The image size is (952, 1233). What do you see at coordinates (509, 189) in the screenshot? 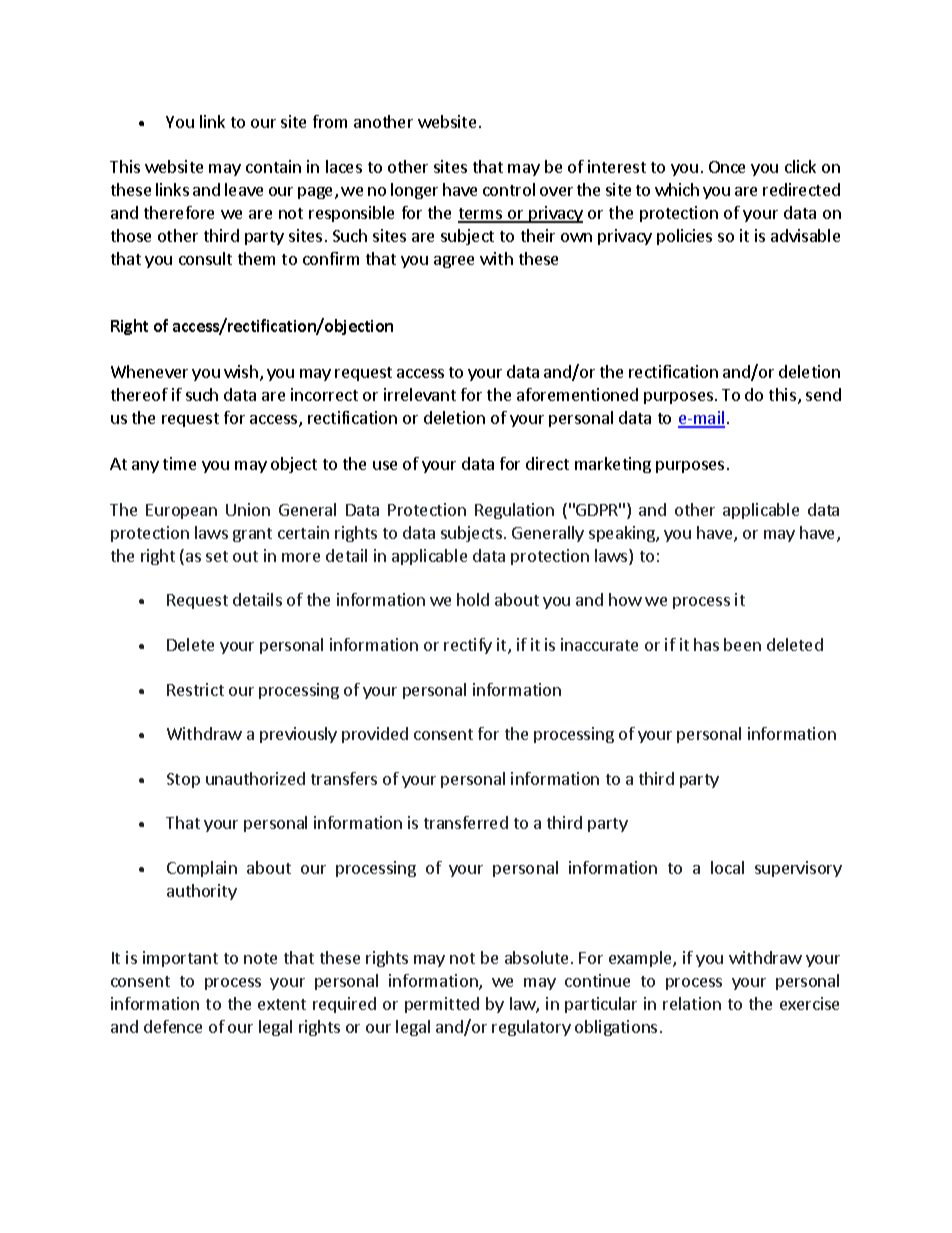
I see `control` at bounding box center [509, 189].
